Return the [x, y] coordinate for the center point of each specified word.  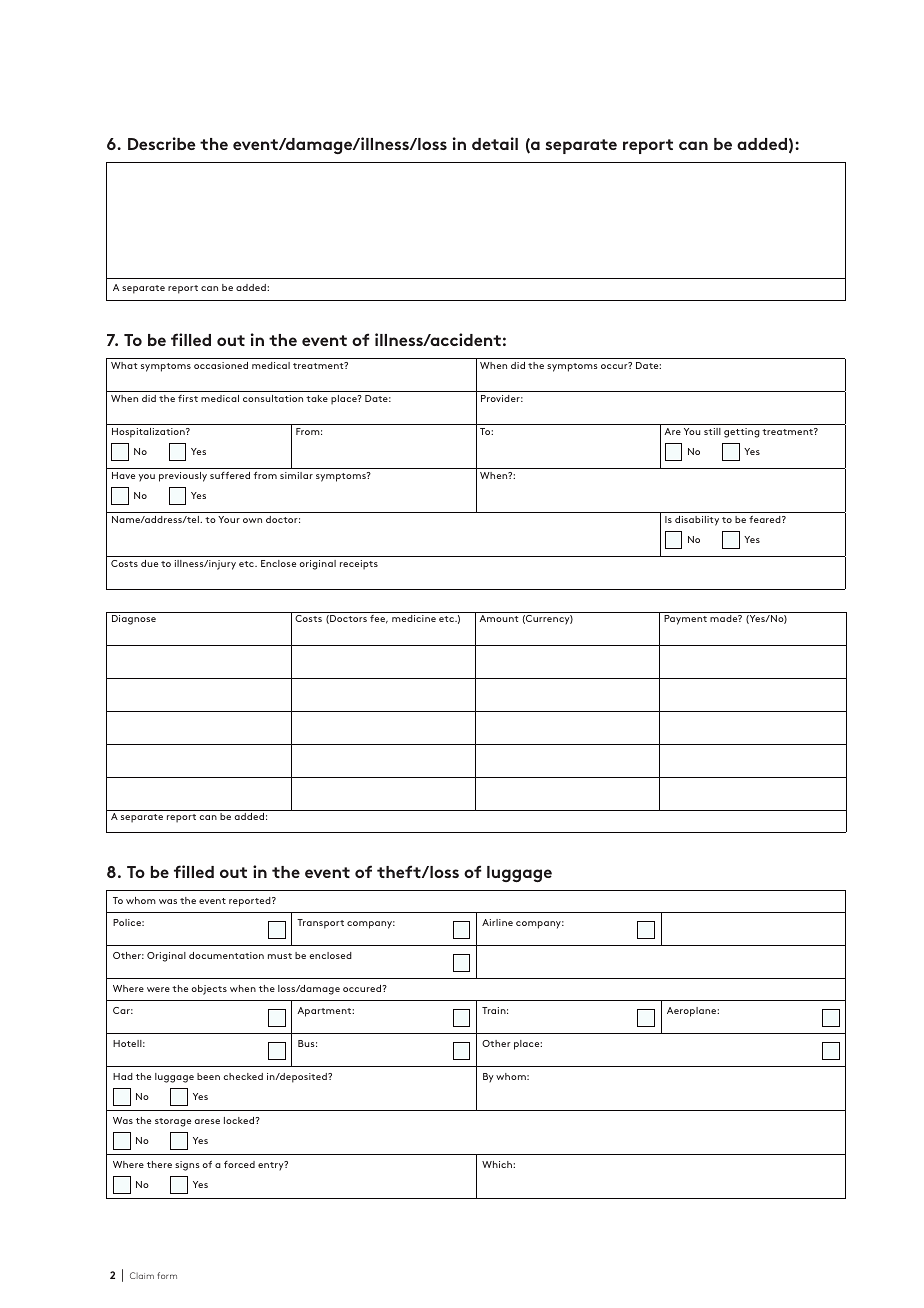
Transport [320, 924]
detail [495, 143]
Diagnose [134, 620]
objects [209, 990]
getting [742, 433]
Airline [497, 922]
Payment [685, 620]
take [317, 398]
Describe [162, 143]
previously [183, 477]
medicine [414, 618]
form [167, 1275]
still [712, 431]
